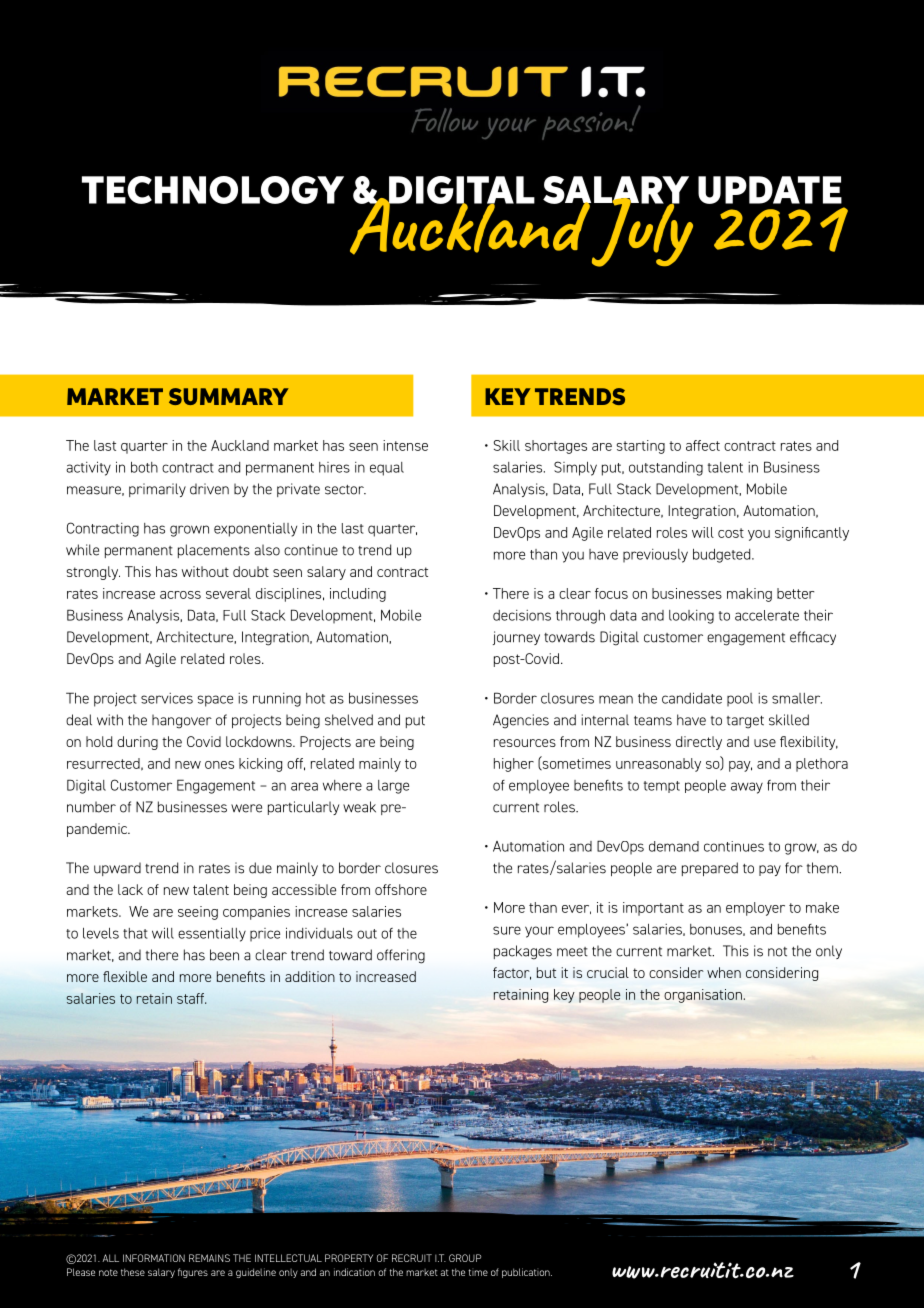 This image has height=1308, width=924. What do you see at coordinates (465, 1258) in the image?
I see `GROUP` at bounding box center [465, 1258].
